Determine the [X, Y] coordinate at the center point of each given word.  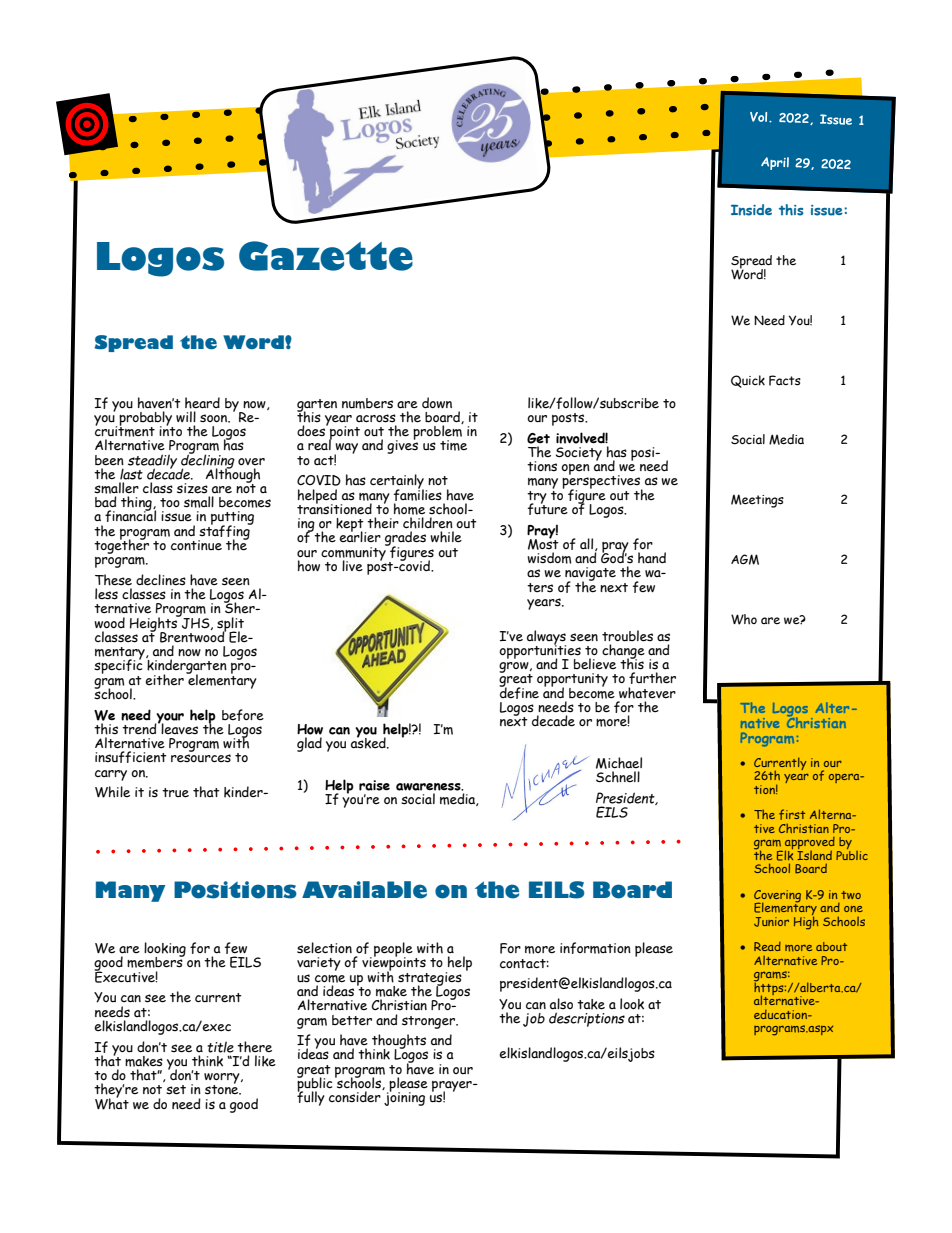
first [792, 814]
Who [744, 619]
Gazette [326, 256]
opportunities [540, 652]
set [176, 1090]
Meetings [757, 501]
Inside [751, 210]
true [175, 793]
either [164, 680]
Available [364, 890]
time [453, 445]
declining [208, 461]
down [437, 402]
